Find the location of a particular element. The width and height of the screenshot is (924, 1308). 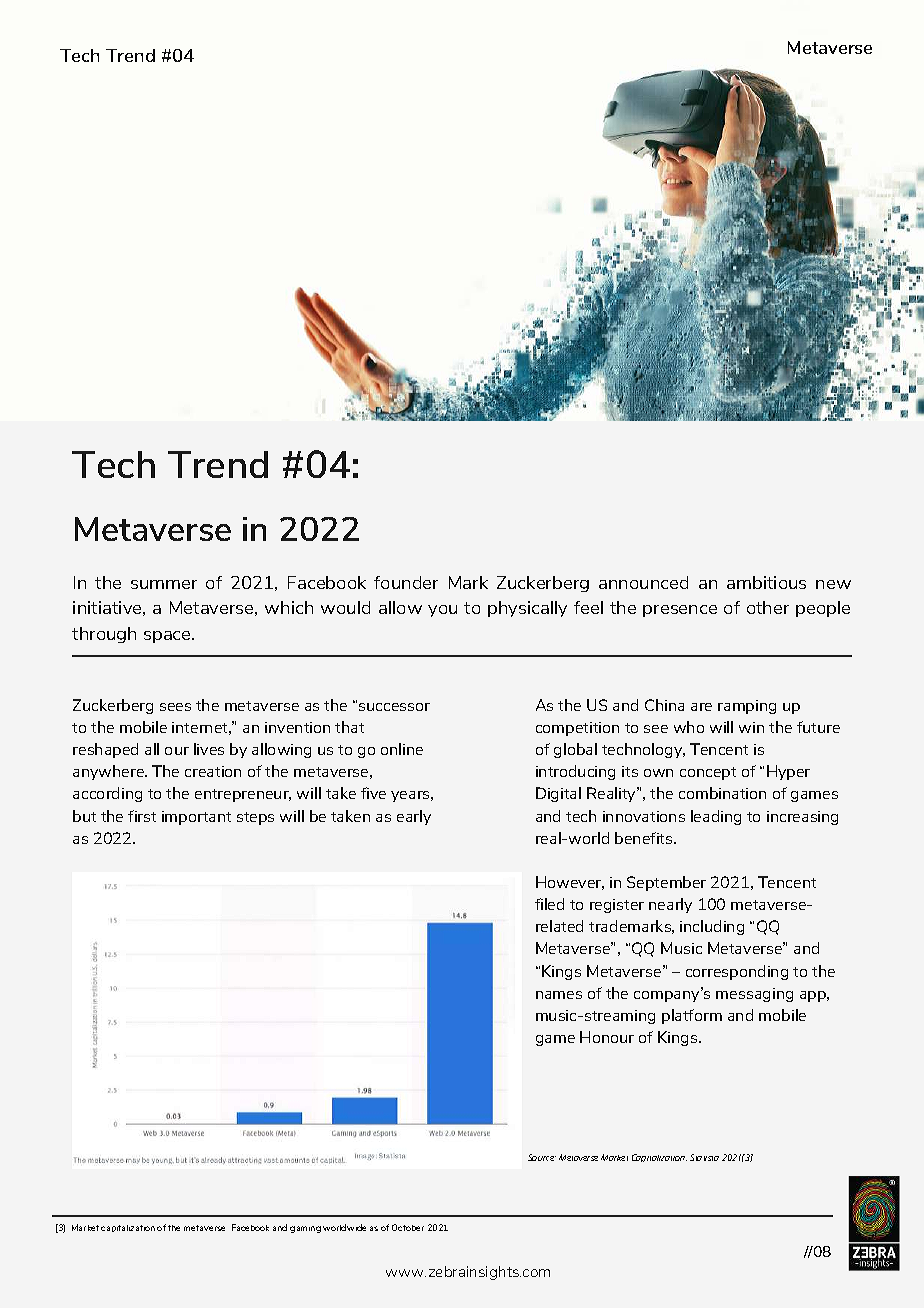

important is located at coordinates (196, 818).
